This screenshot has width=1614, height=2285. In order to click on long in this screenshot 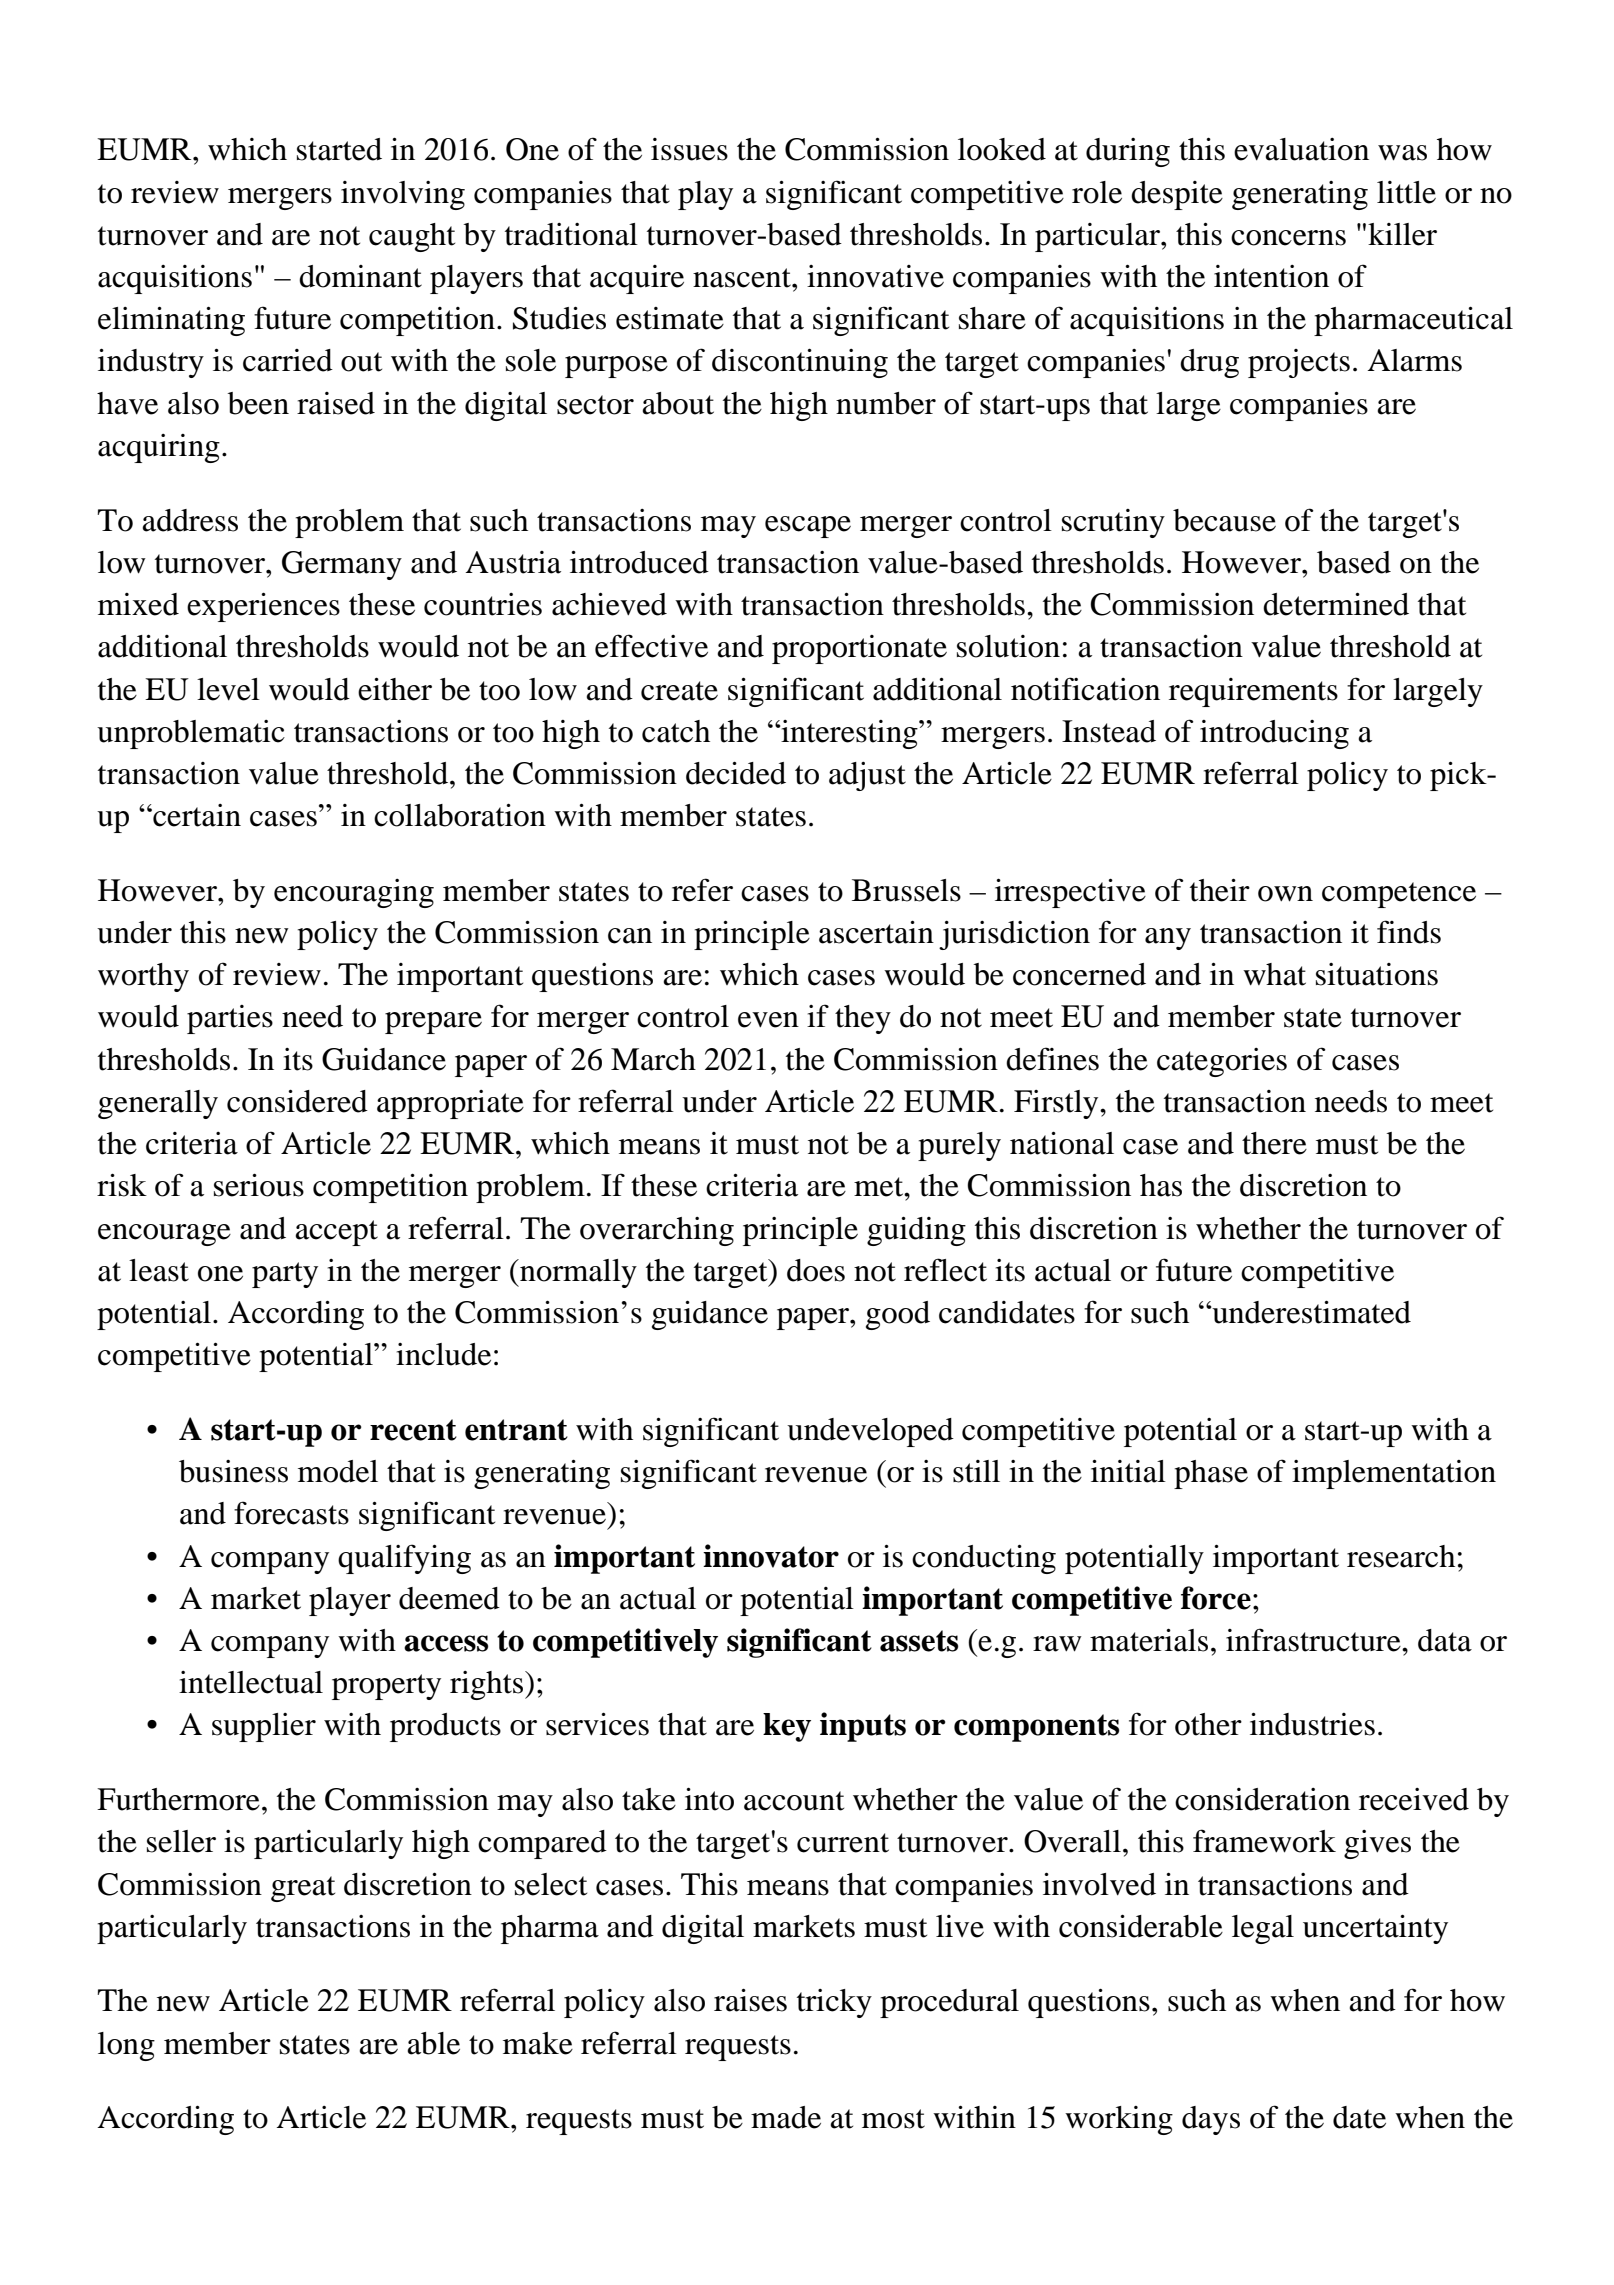, I will do `click(126, 2046)`.
